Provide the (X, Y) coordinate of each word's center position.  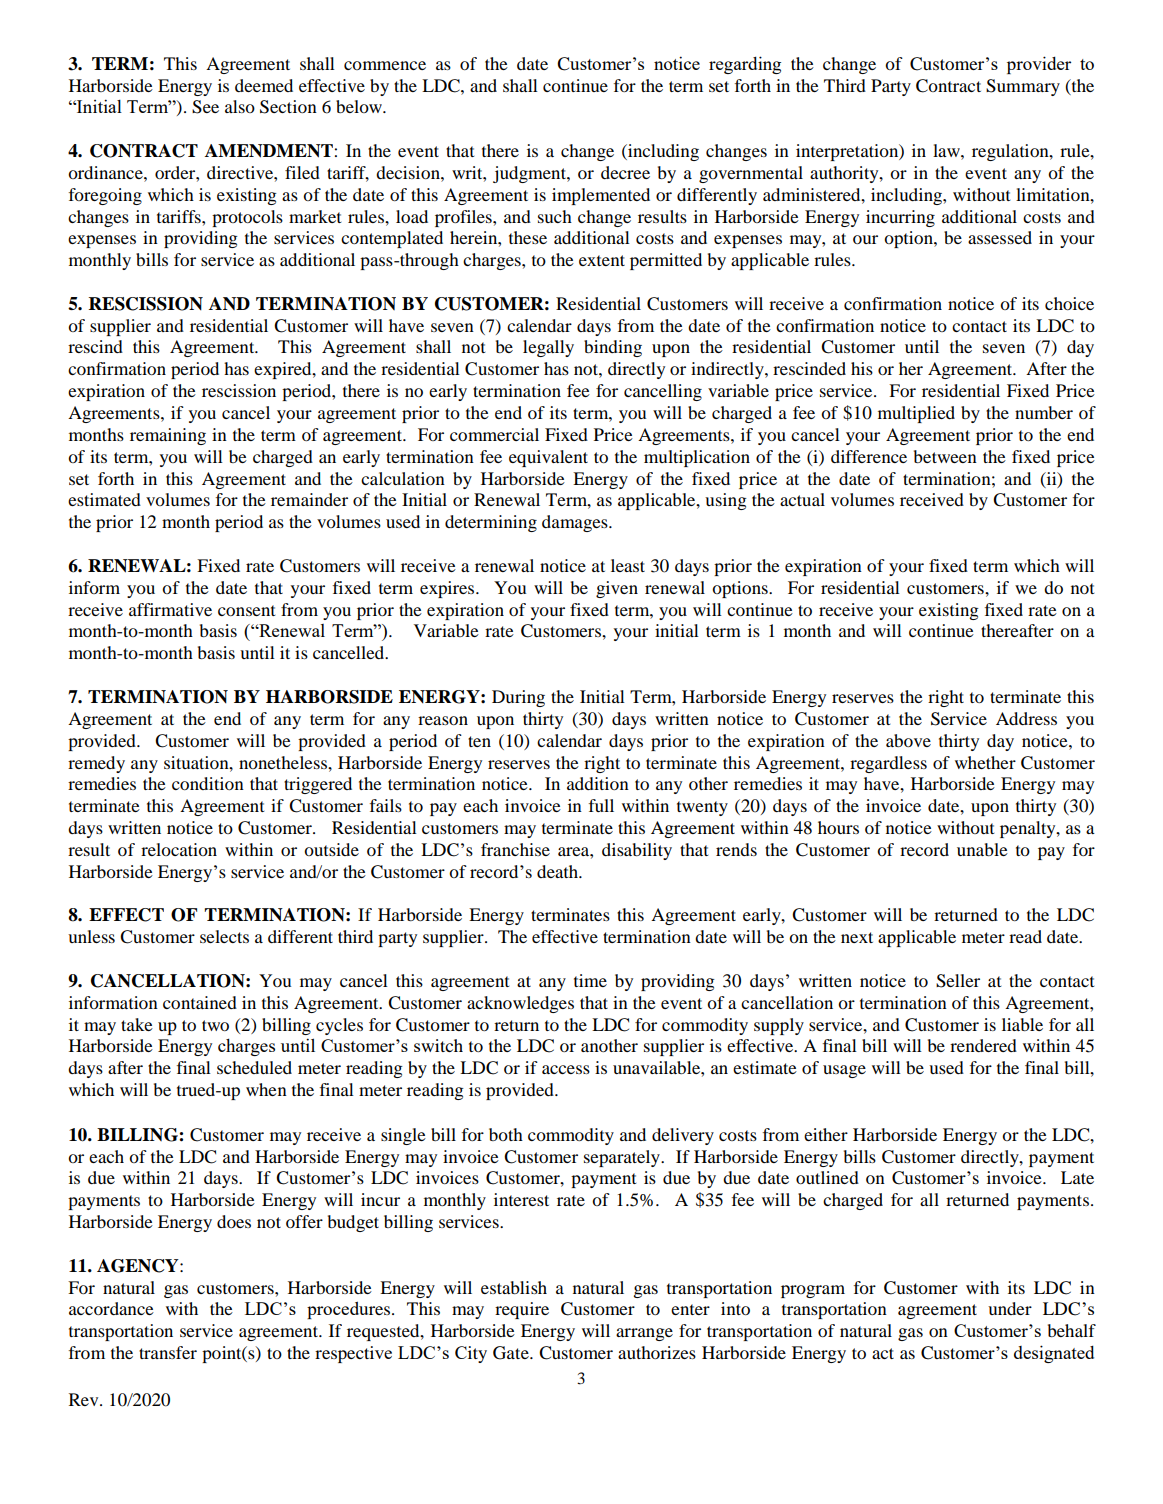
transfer (168, 1352)
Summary (1023, 87)
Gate (512, 1353)
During (518, 698)
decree (625, 172)
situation (197, 762)
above (908, 740)
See (205, 107)
